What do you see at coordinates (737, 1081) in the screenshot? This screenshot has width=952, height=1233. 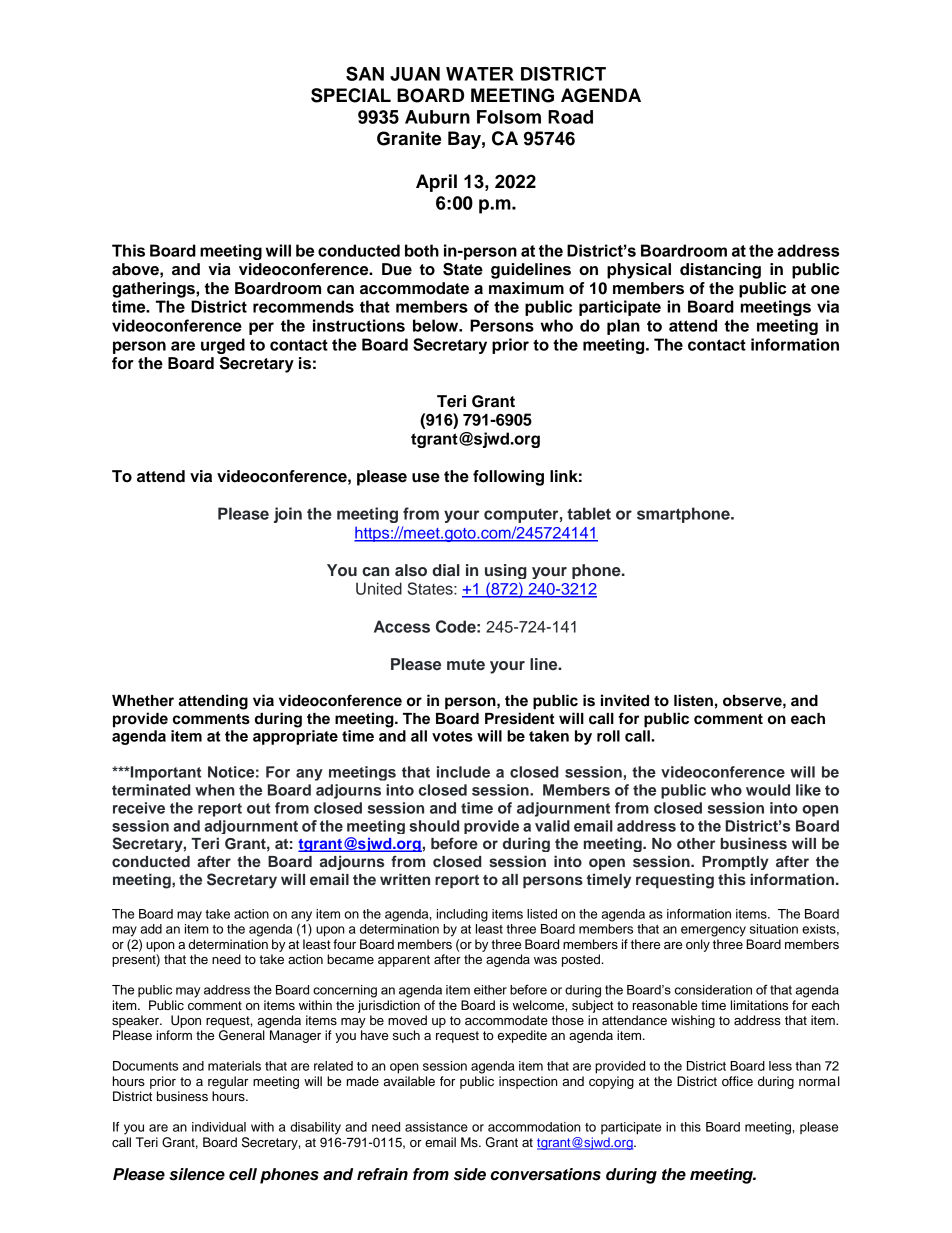 I see `office` at bounding box center [737, 1081].
